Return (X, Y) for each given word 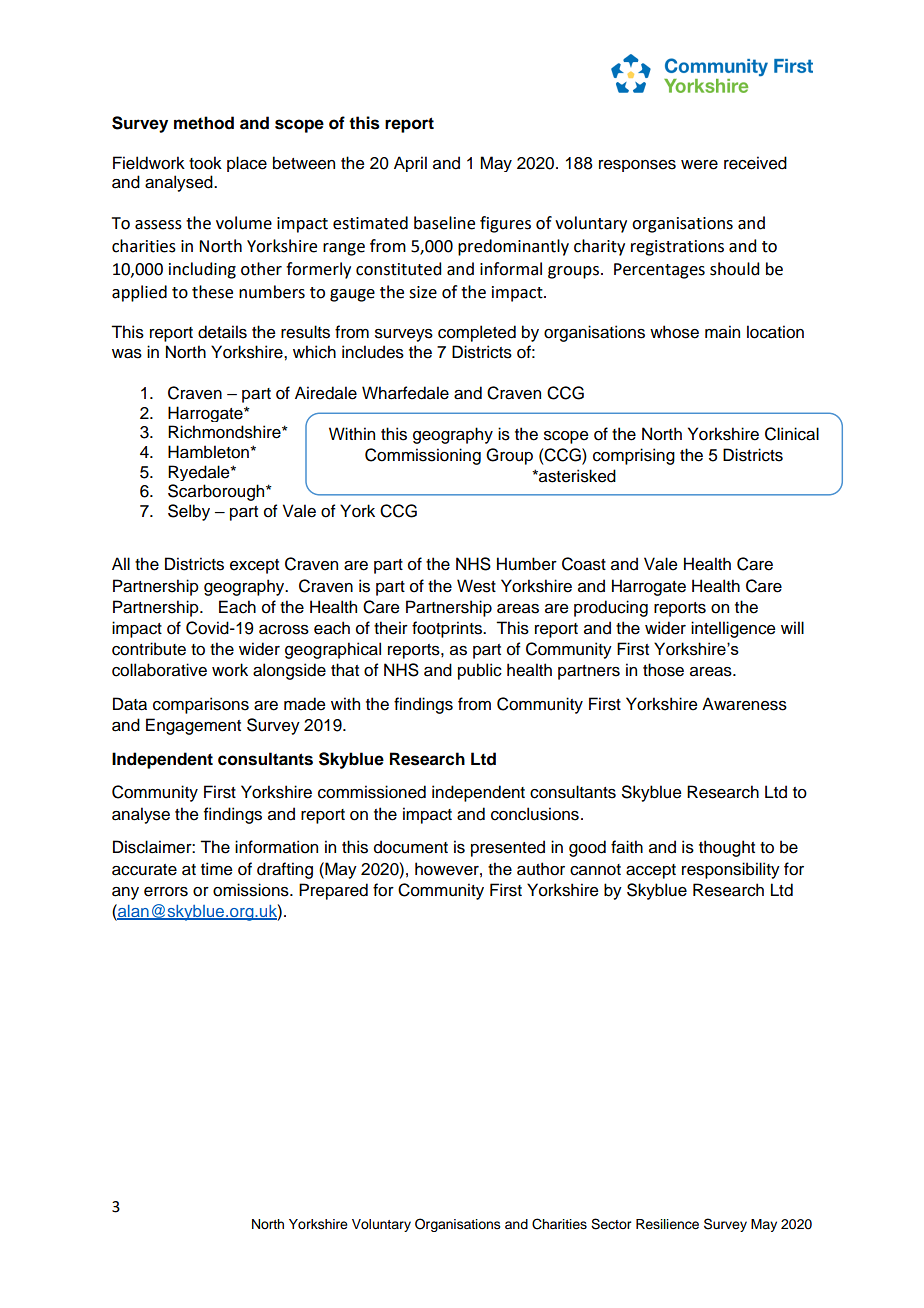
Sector (611, 1224)
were (699, 165)
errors (166, 892)
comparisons (201, 705)
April (410, 164)
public (480, 671)
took (205, 163)
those (663, 670)
